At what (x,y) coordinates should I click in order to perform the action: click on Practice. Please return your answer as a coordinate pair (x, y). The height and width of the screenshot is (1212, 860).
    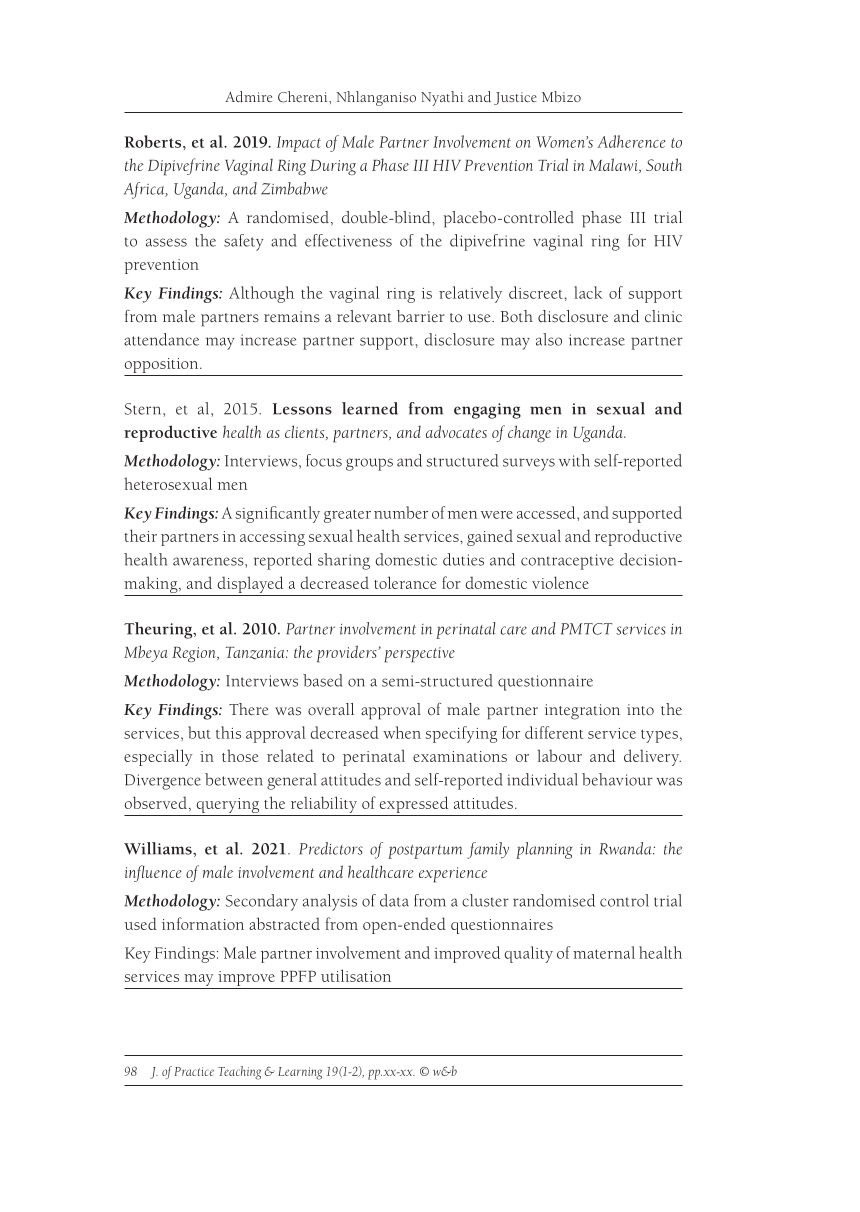
    Looking at the image, I should click on (194, 1071).
